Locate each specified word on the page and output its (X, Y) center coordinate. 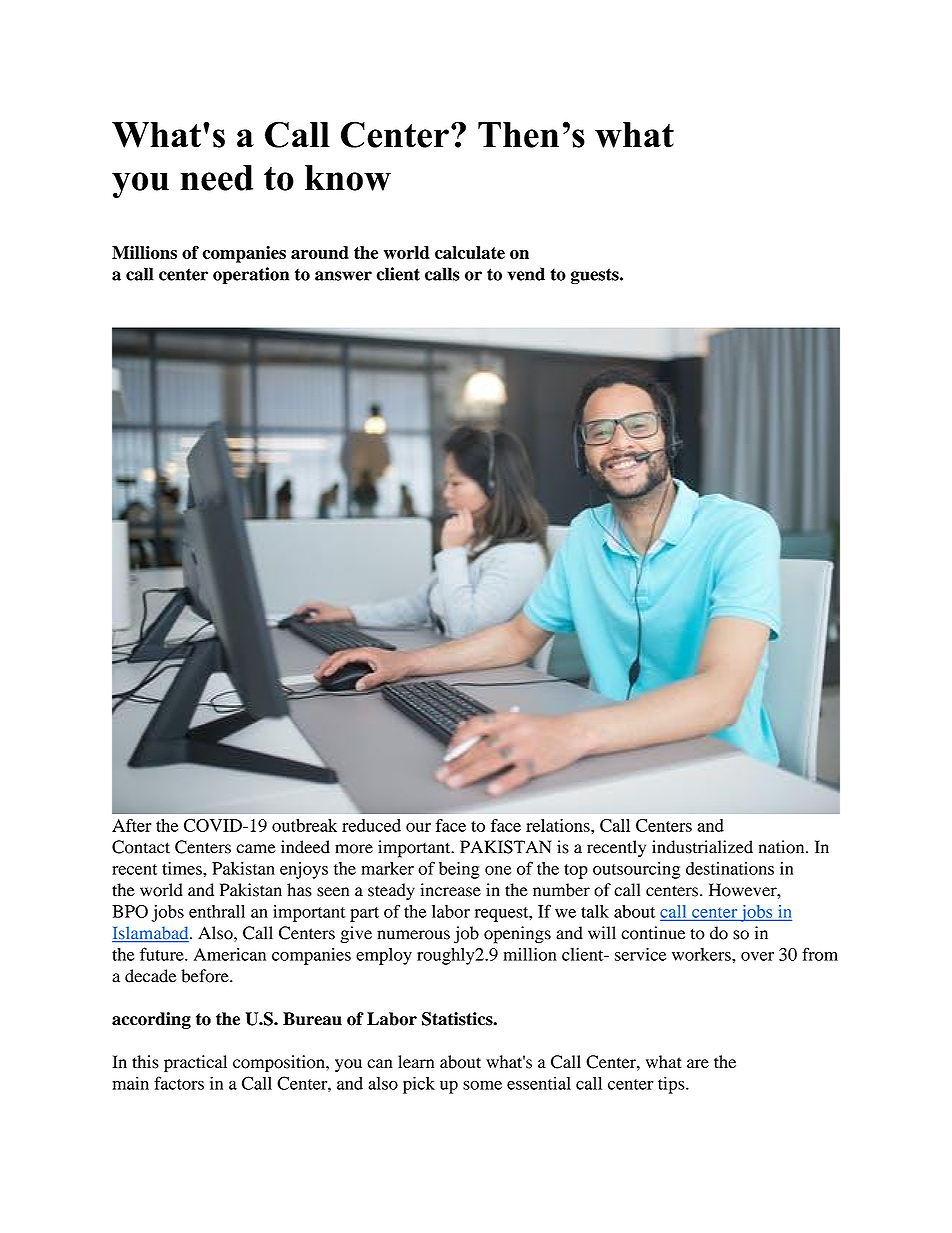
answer (343, 276)
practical (195, 1063)
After (132, 825)
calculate (470, 252)
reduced (371, 825)
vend (526, 274)
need (217, 178)
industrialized (702, 847)
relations (559, 825)
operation (251, 275)
